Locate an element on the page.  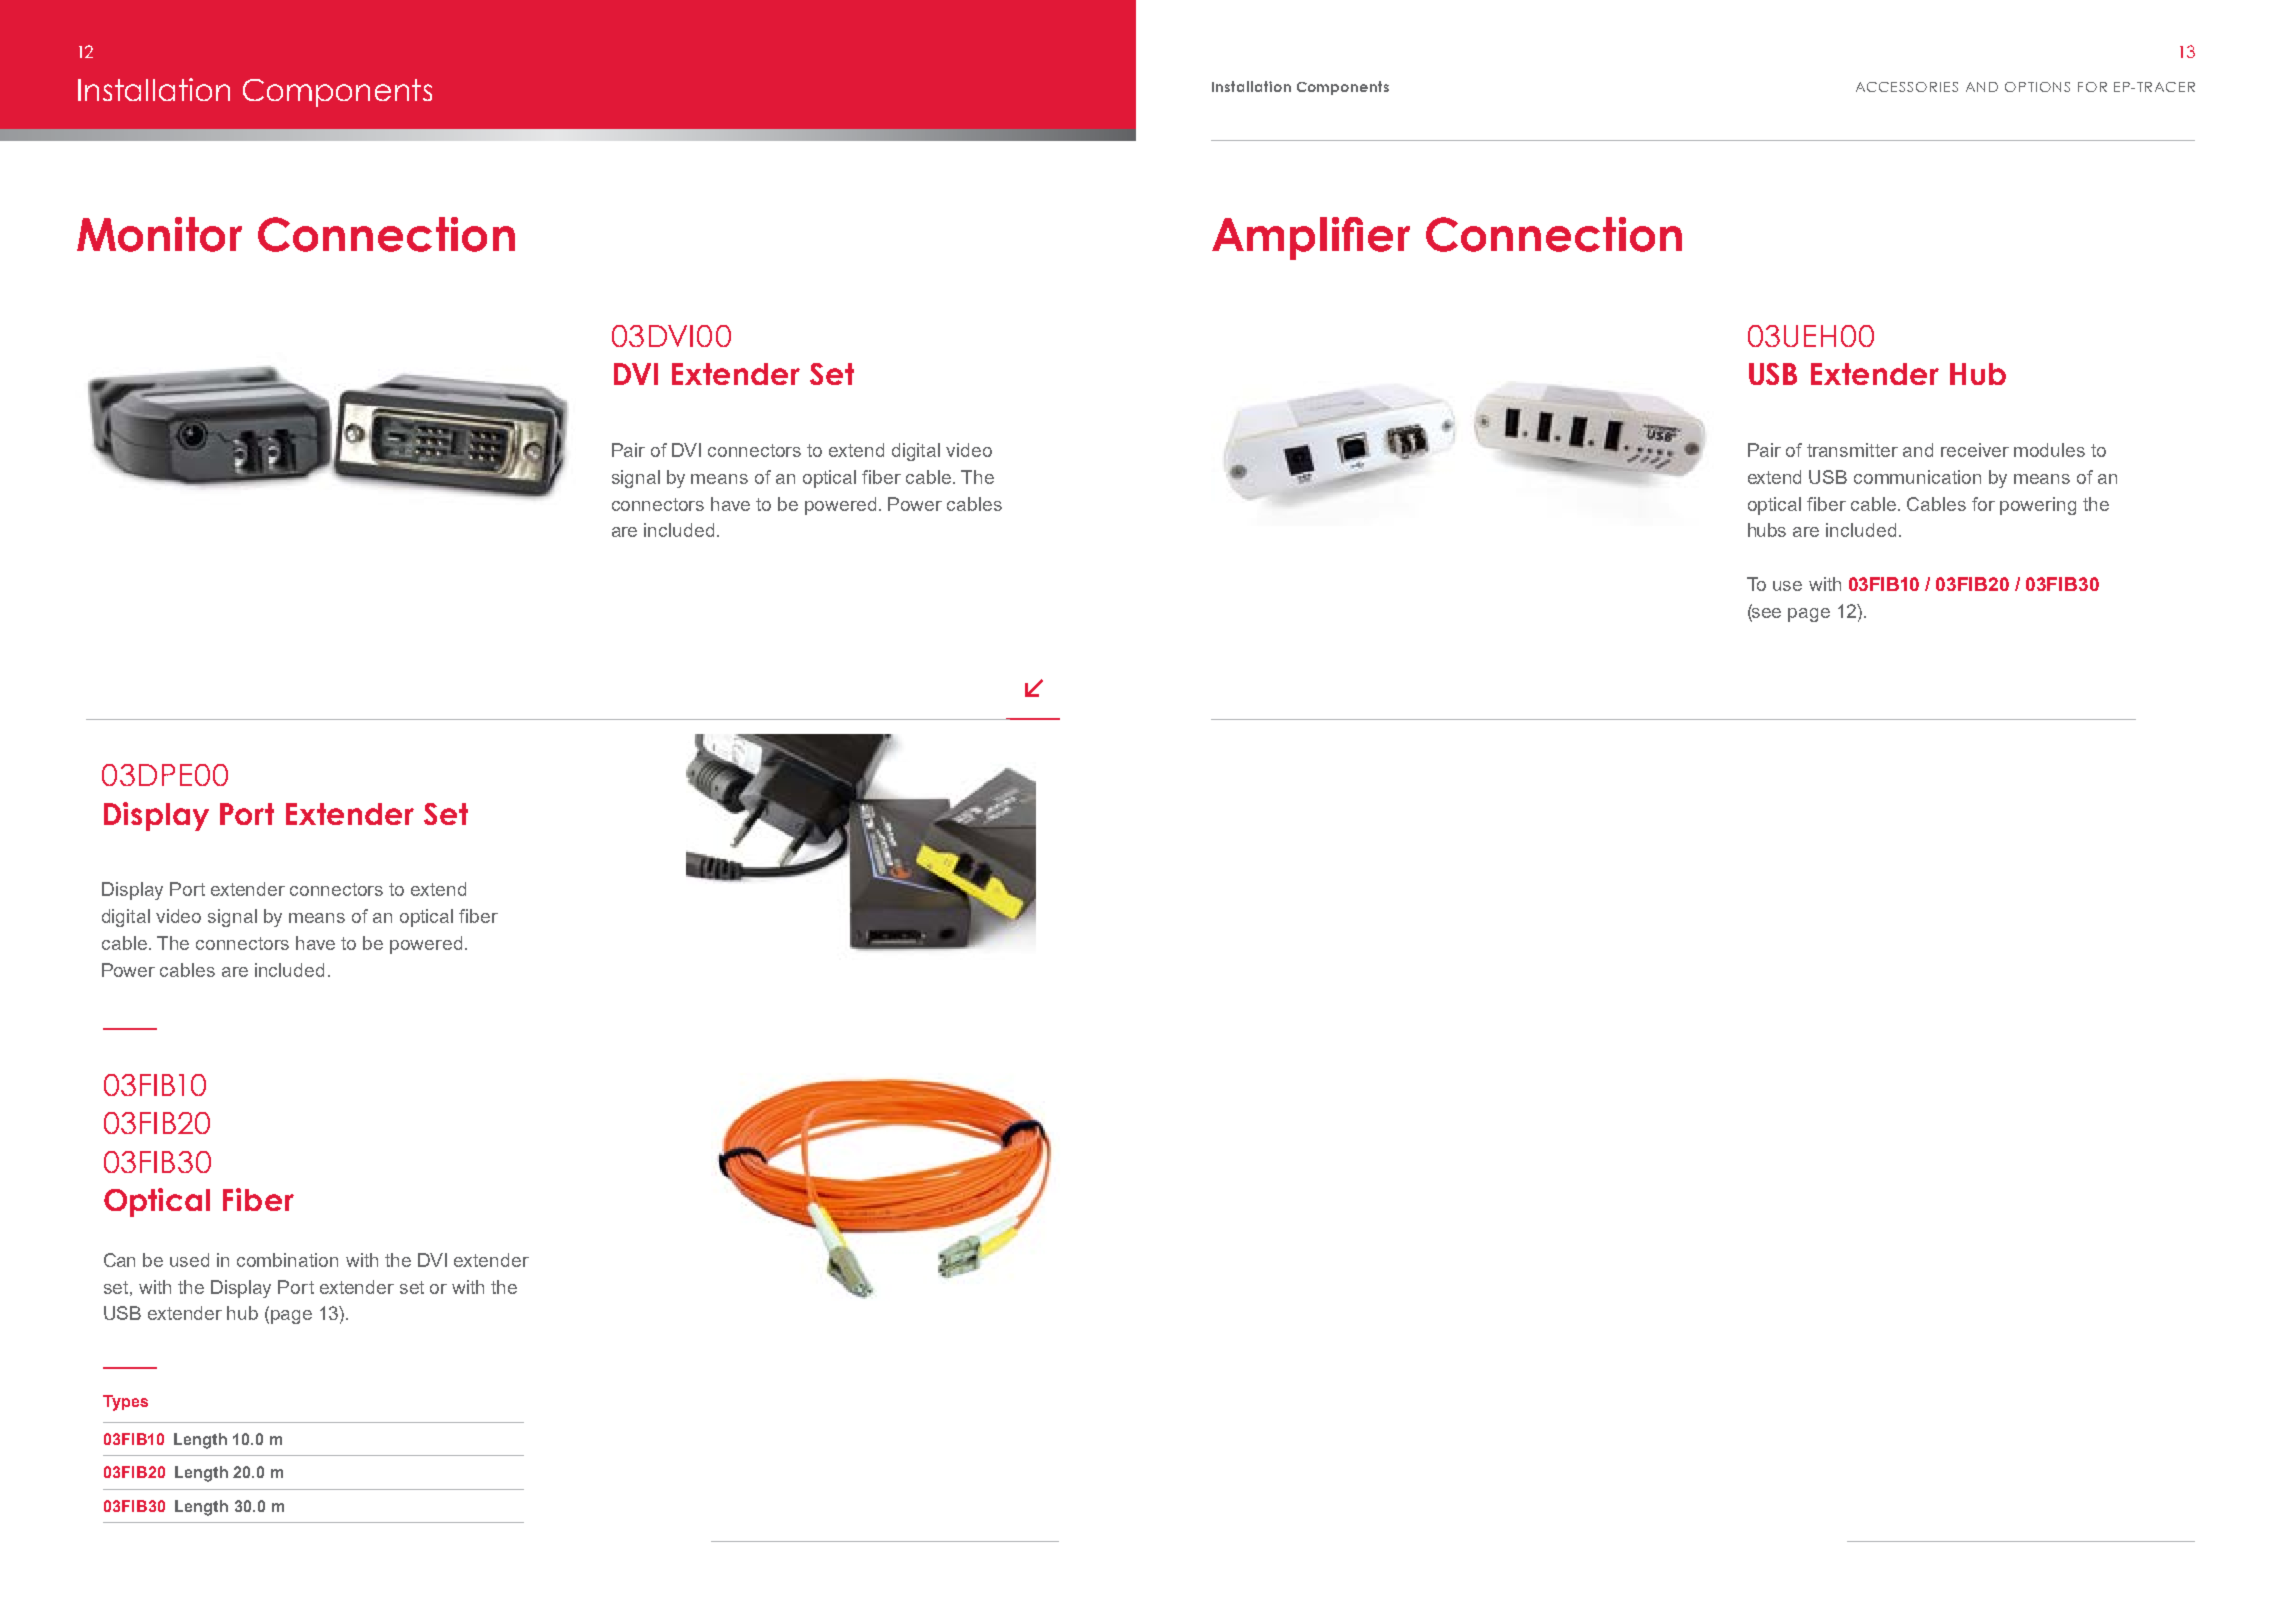
Monitor is located at coordinates (159, 234).
